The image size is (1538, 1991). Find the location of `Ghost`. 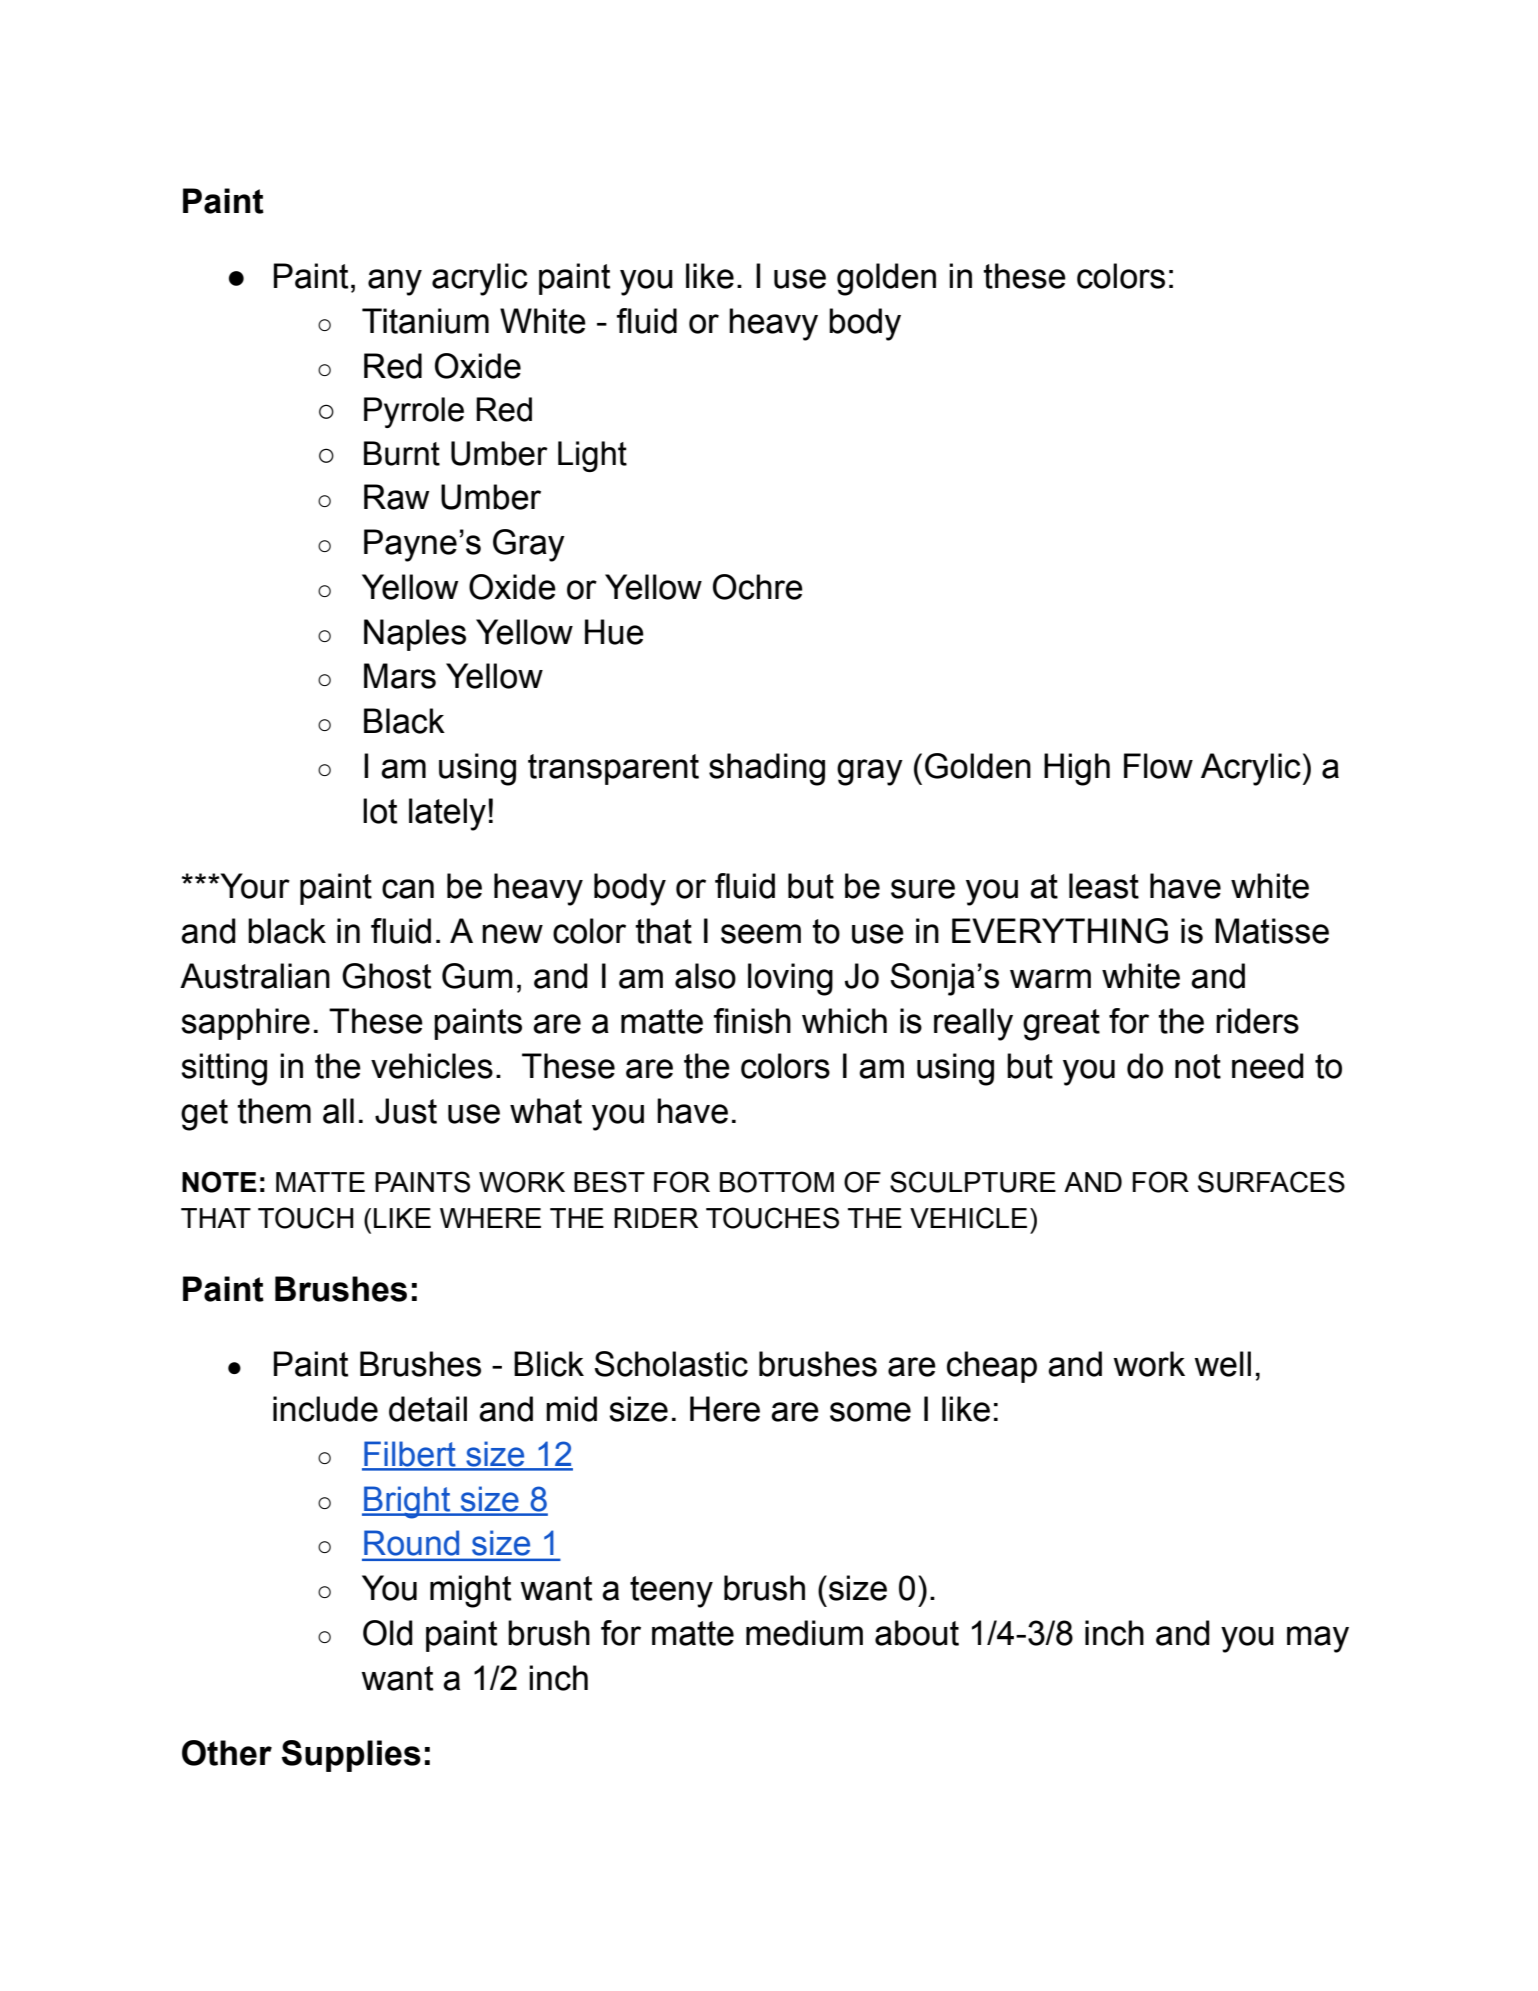

Ghost is located at coordinates (386, 976).
